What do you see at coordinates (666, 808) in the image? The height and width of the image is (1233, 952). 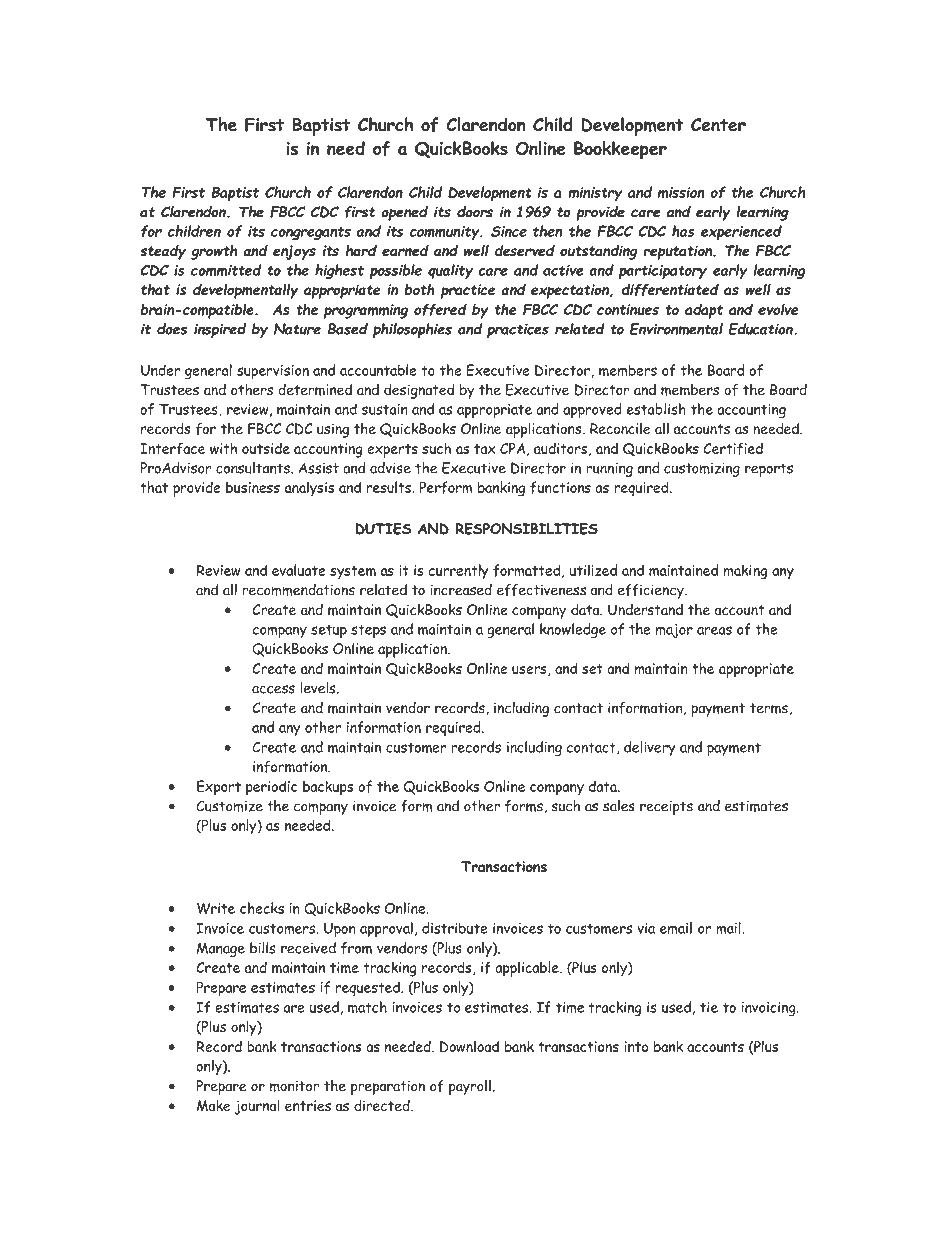 I see `receipts` at bounding box center [666, 808].
